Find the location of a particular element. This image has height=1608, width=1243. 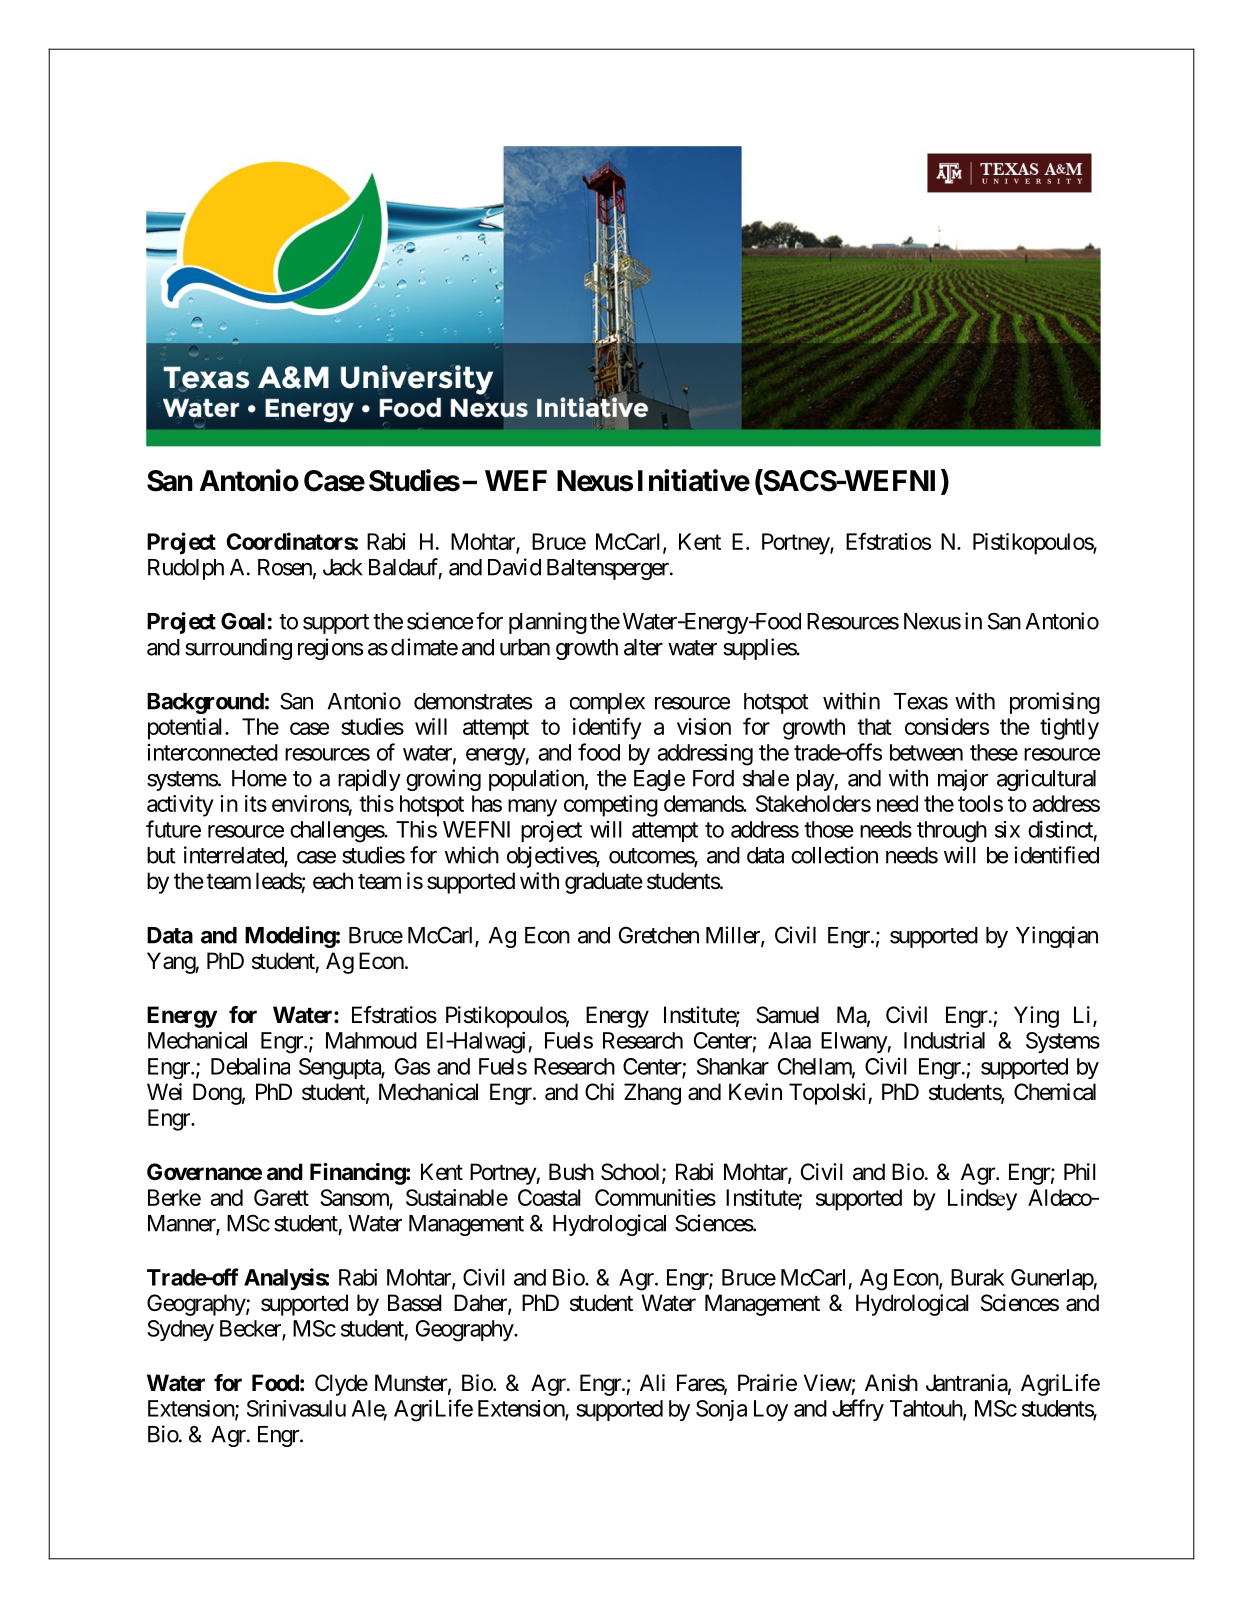

Jeffry is located at coordinates (858, 1410).
